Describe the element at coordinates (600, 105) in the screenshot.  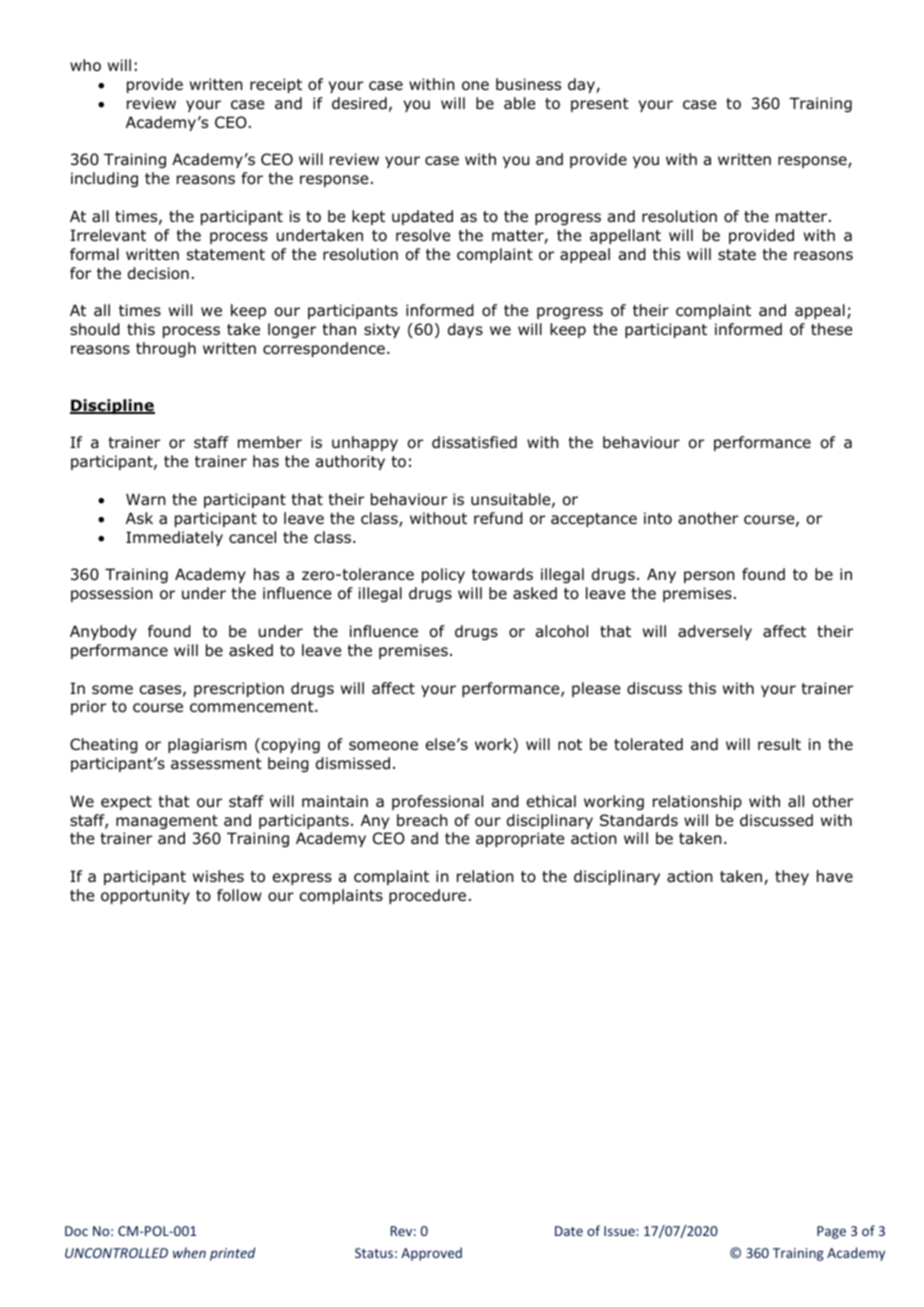
I see `present` at that location.
